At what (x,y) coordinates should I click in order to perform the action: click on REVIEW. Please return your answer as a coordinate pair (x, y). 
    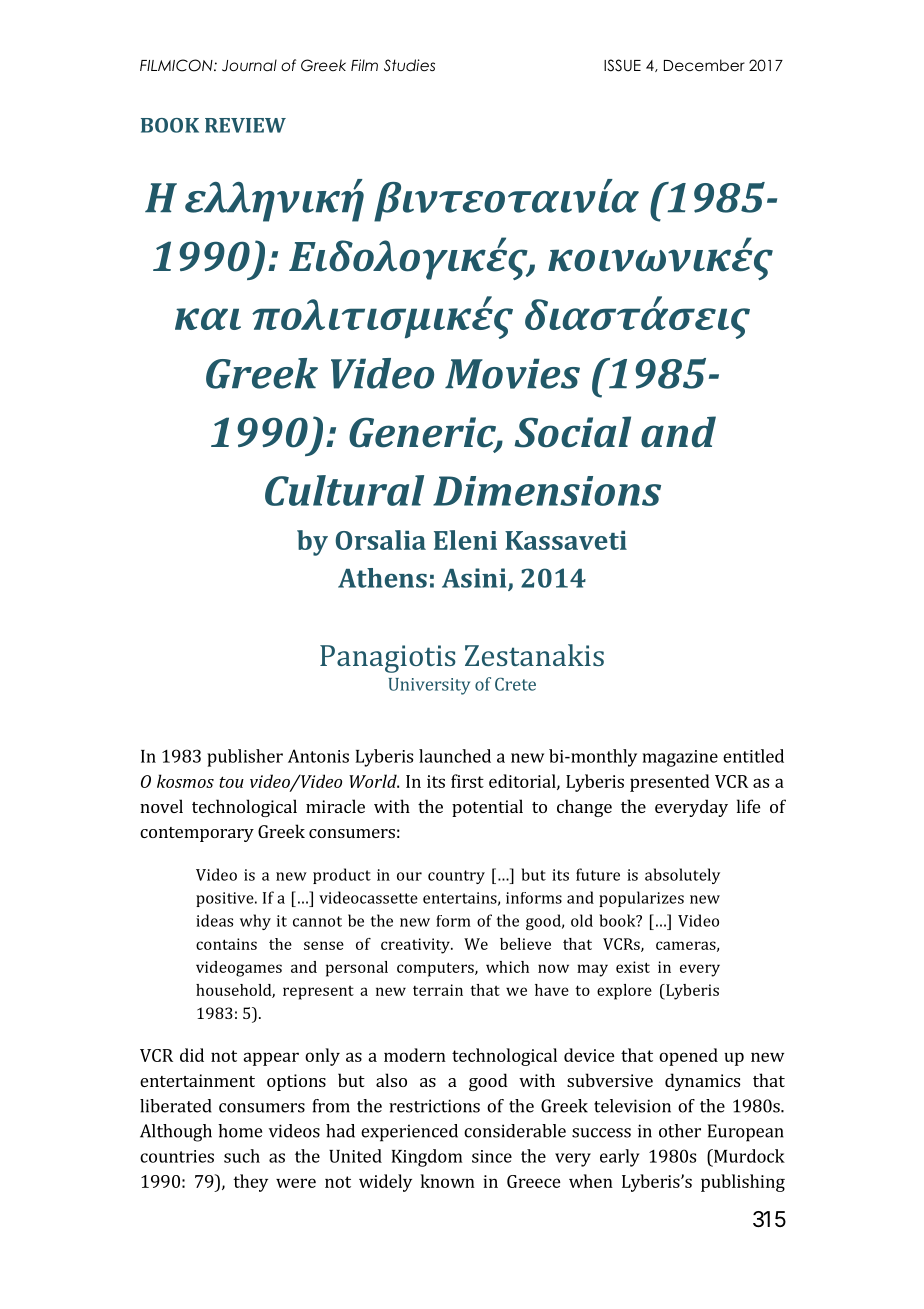
    Looking at the image, I should click on (245, 125).
